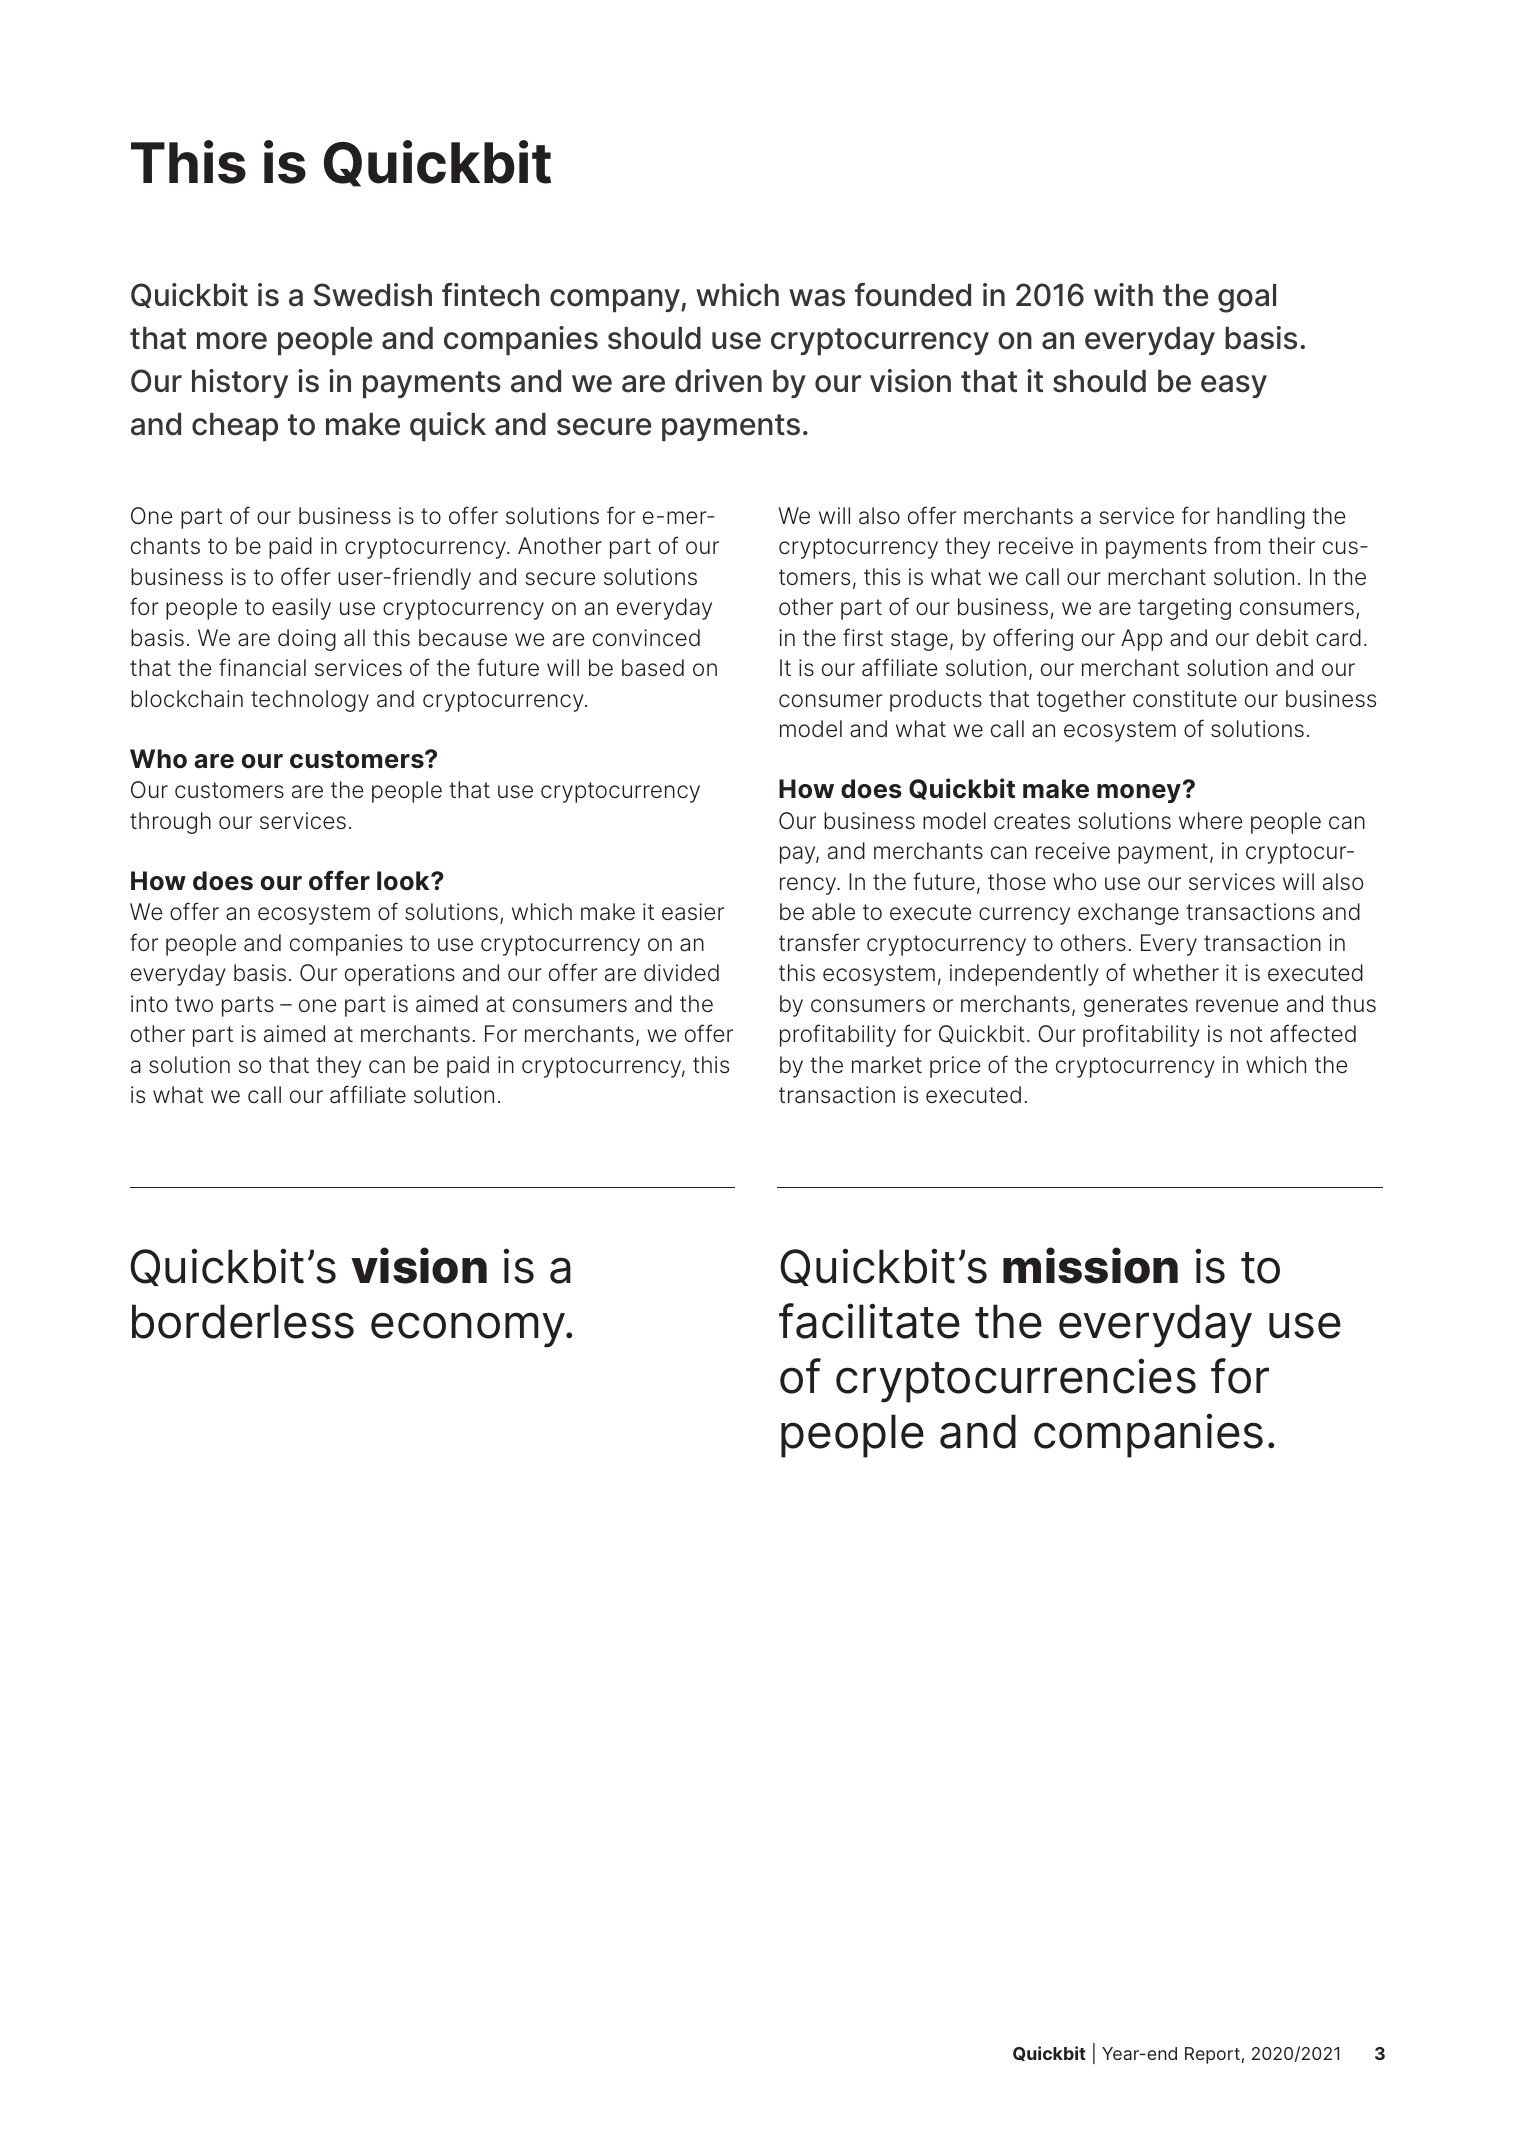  I want to click on mission, so click(1090, 1265).
